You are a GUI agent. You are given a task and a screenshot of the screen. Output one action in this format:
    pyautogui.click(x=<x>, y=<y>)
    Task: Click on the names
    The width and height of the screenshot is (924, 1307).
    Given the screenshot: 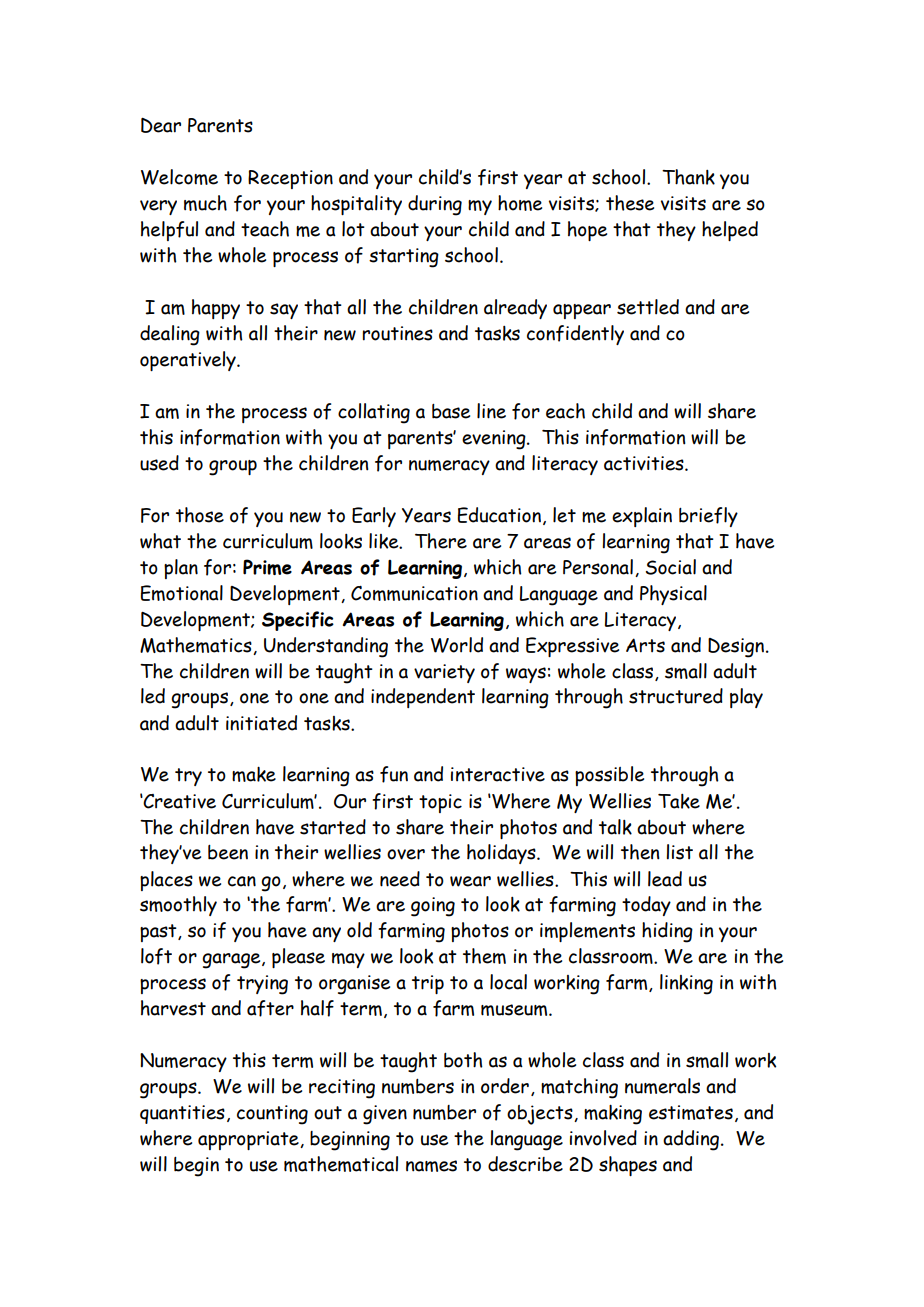 What is the action you would take?
    pyautogui.click(x=431, y=1166)
